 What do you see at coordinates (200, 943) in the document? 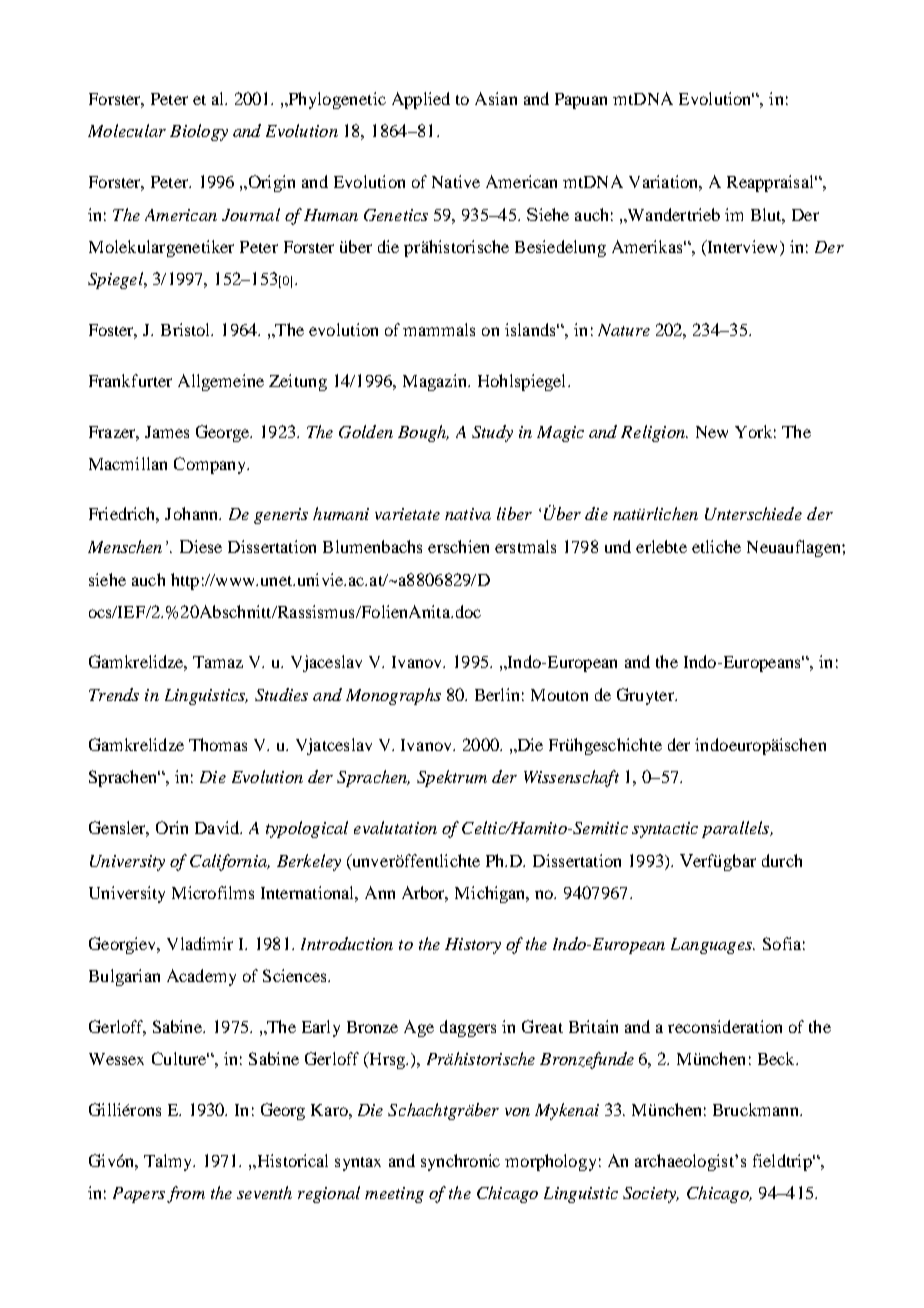
I see `Vladimir` at bounding box center [200, 943].
